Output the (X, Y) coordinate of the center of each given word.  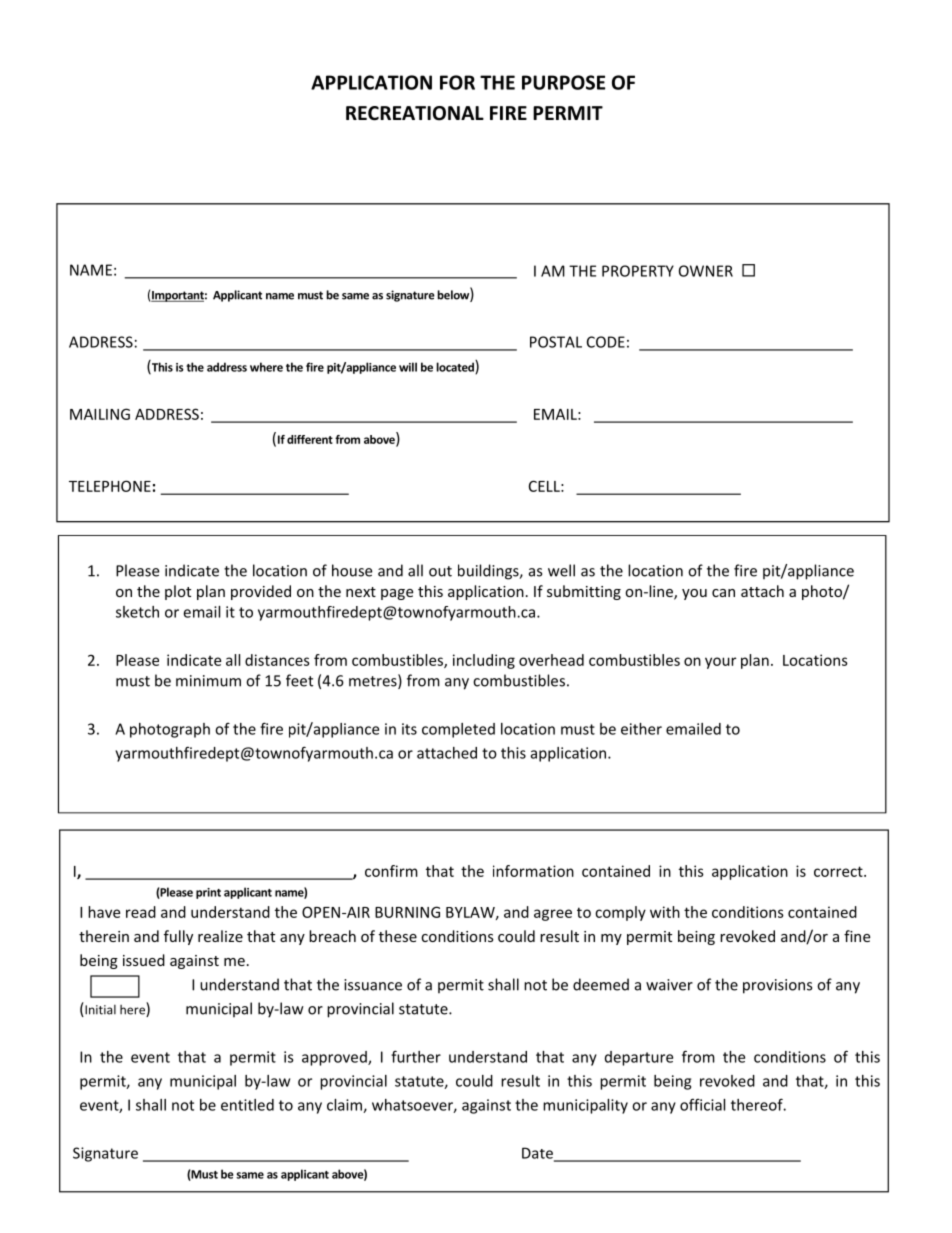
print (208, 893)
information (533, 871)
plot (178, 592)
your (720, 663)
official (702, 1104)
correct (839, 871)
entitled (247, 1105)
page (397, 594)
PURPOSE (563, 82)
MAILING (100, 414)
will (408, 367)
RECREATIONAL (415, 113)
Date (539, 1154)
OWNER (706, 271)
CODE (606, 342)
